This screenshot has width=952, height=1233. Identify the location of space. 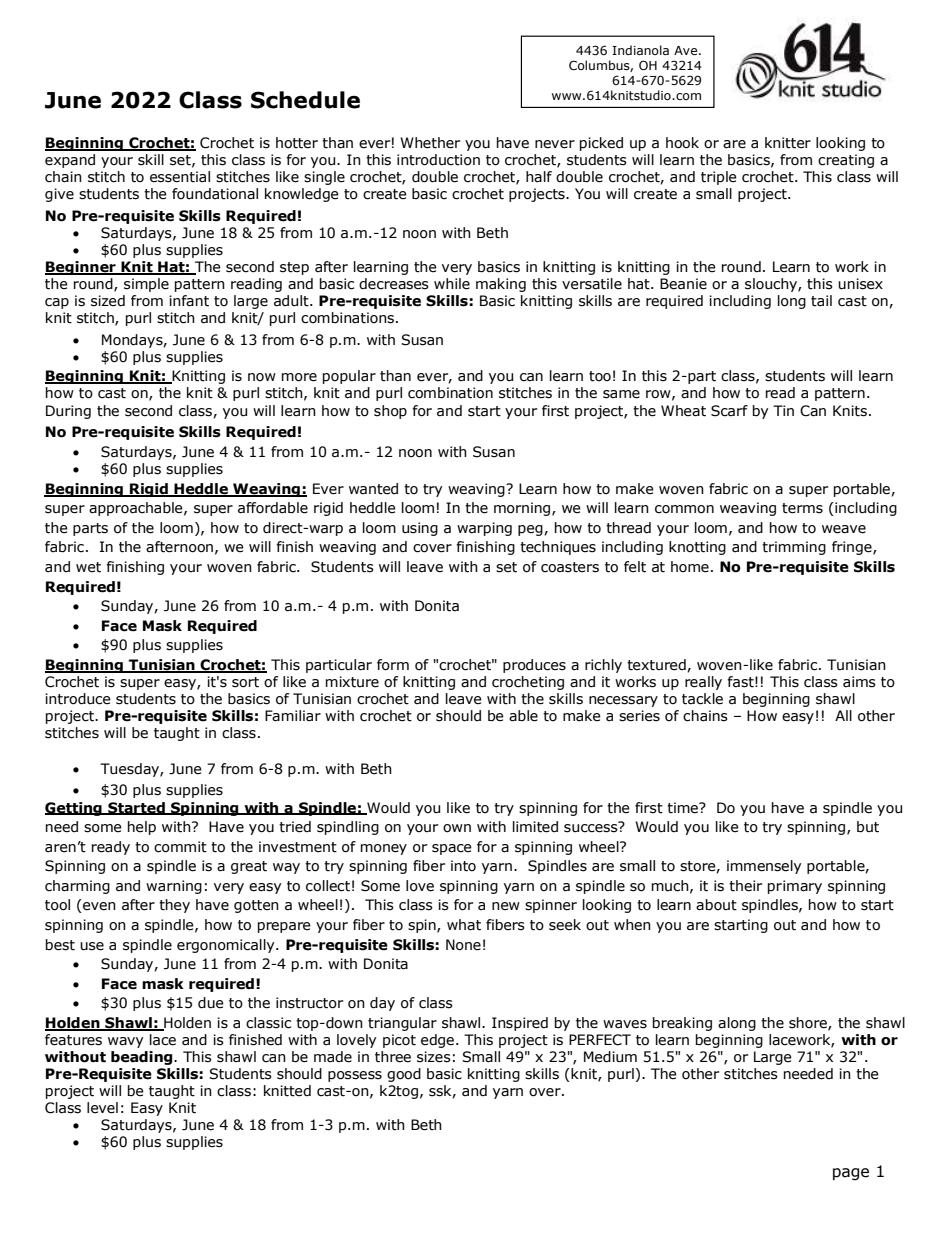
(452, 849).
